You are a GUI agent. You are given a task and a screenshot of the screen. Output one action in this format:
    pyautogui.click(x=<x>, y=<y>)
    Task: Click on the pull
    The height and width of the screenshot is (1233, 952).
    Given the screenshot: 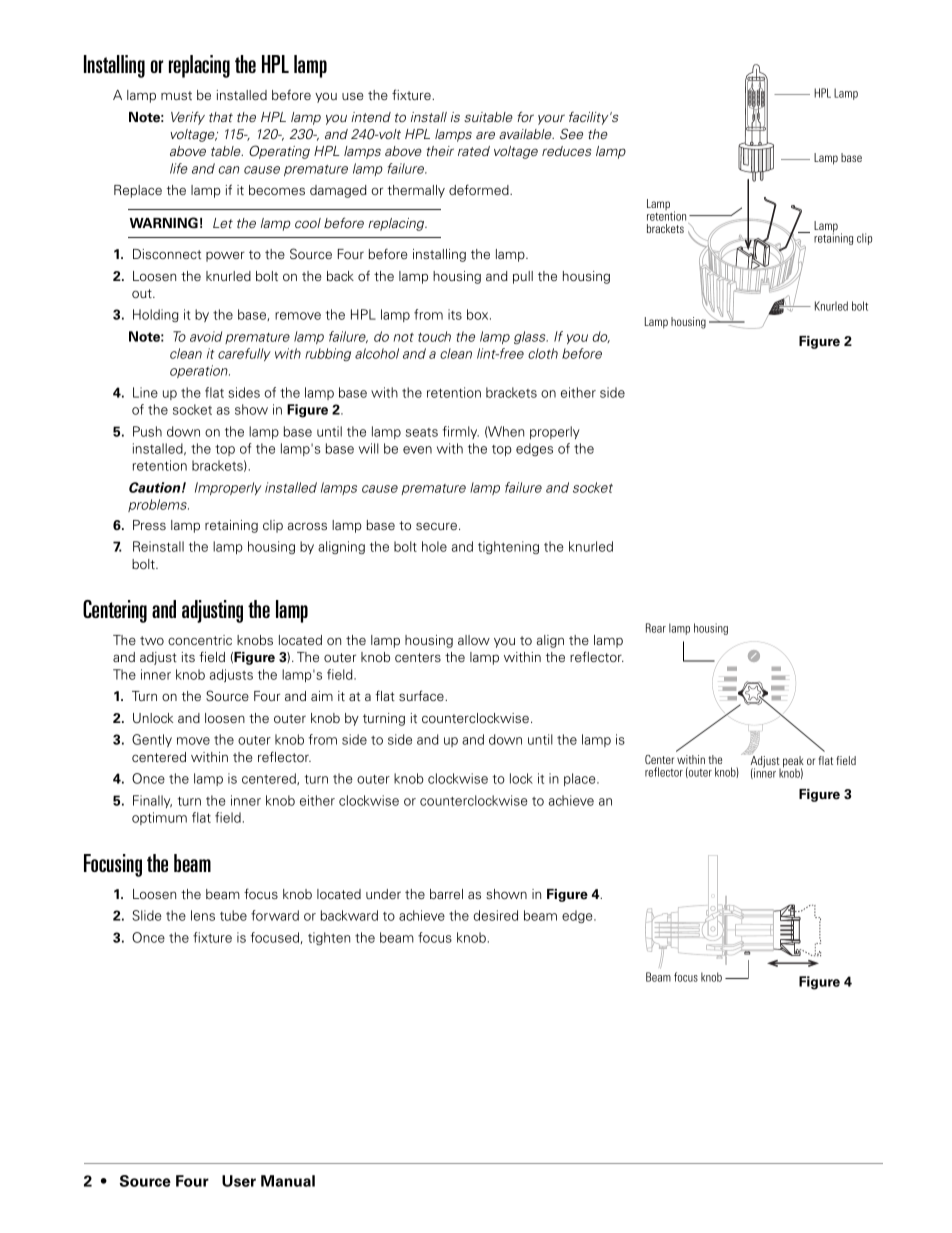 What is the action you would take?
    pyautogui.click(x=523, y=277)
